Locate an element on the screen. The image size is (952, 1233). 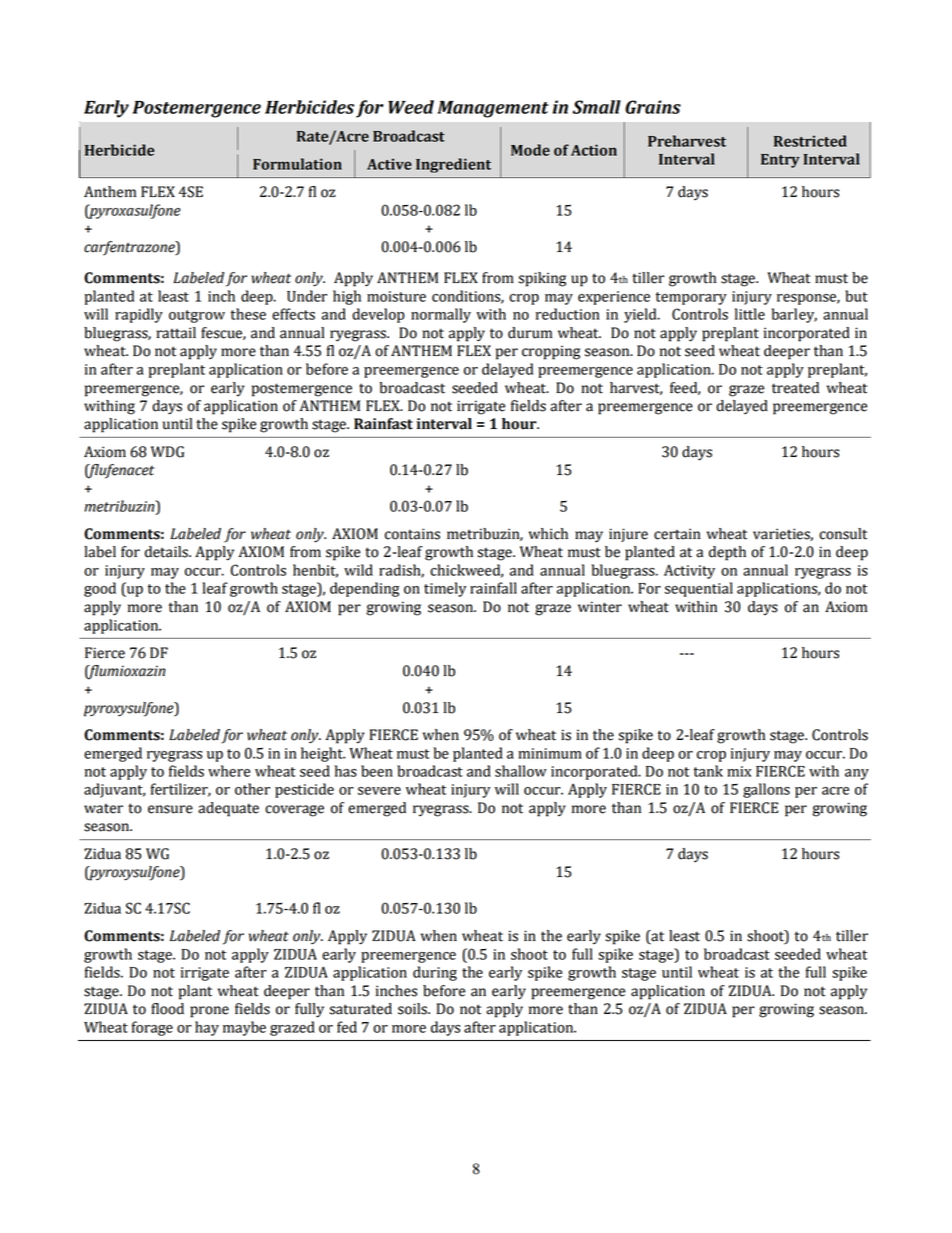
Formulation is located at coordinates (297, 164).
